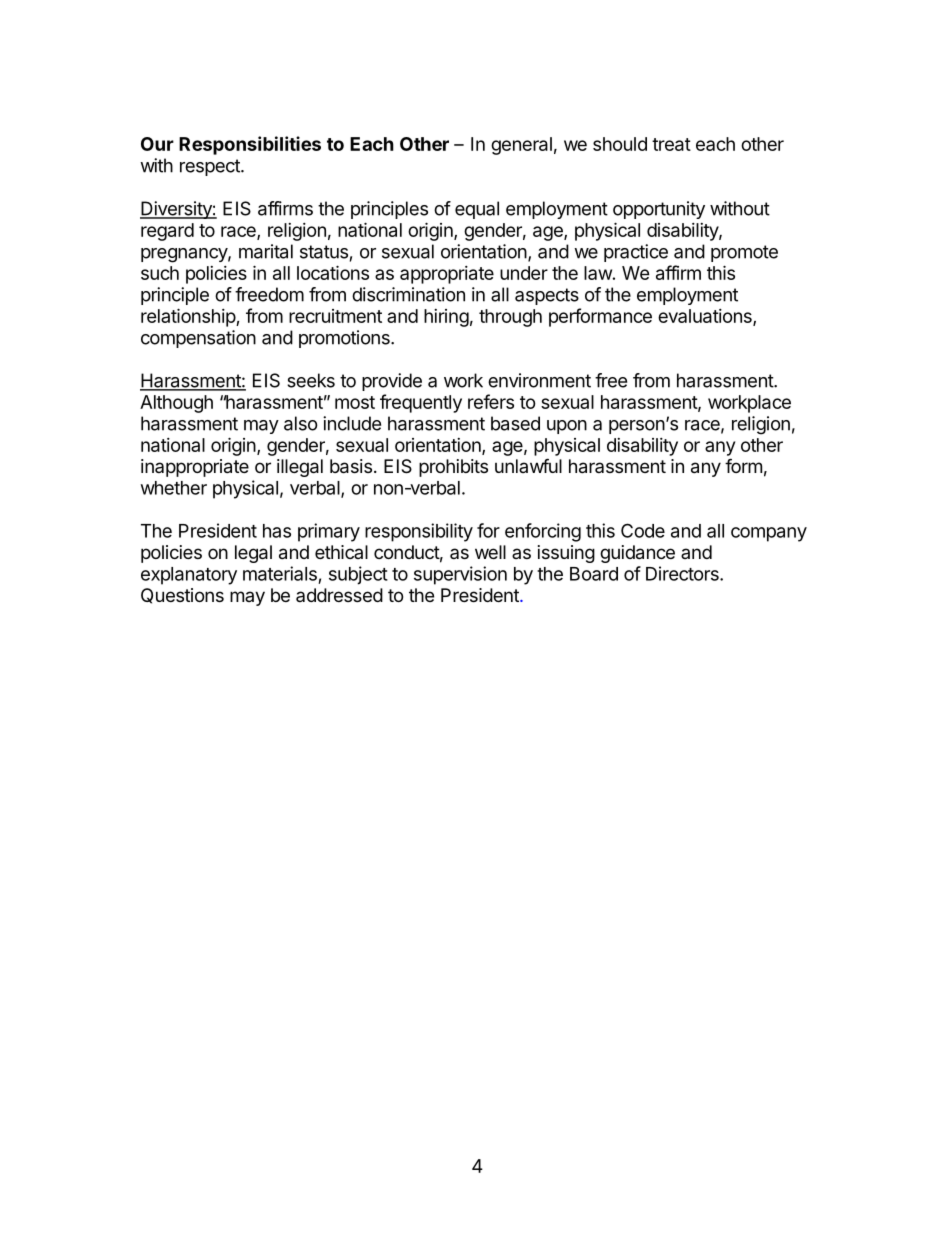  What do you see at coordinates (211, 167) in the image?
I see `respect` at bounding box center [211, 167].
